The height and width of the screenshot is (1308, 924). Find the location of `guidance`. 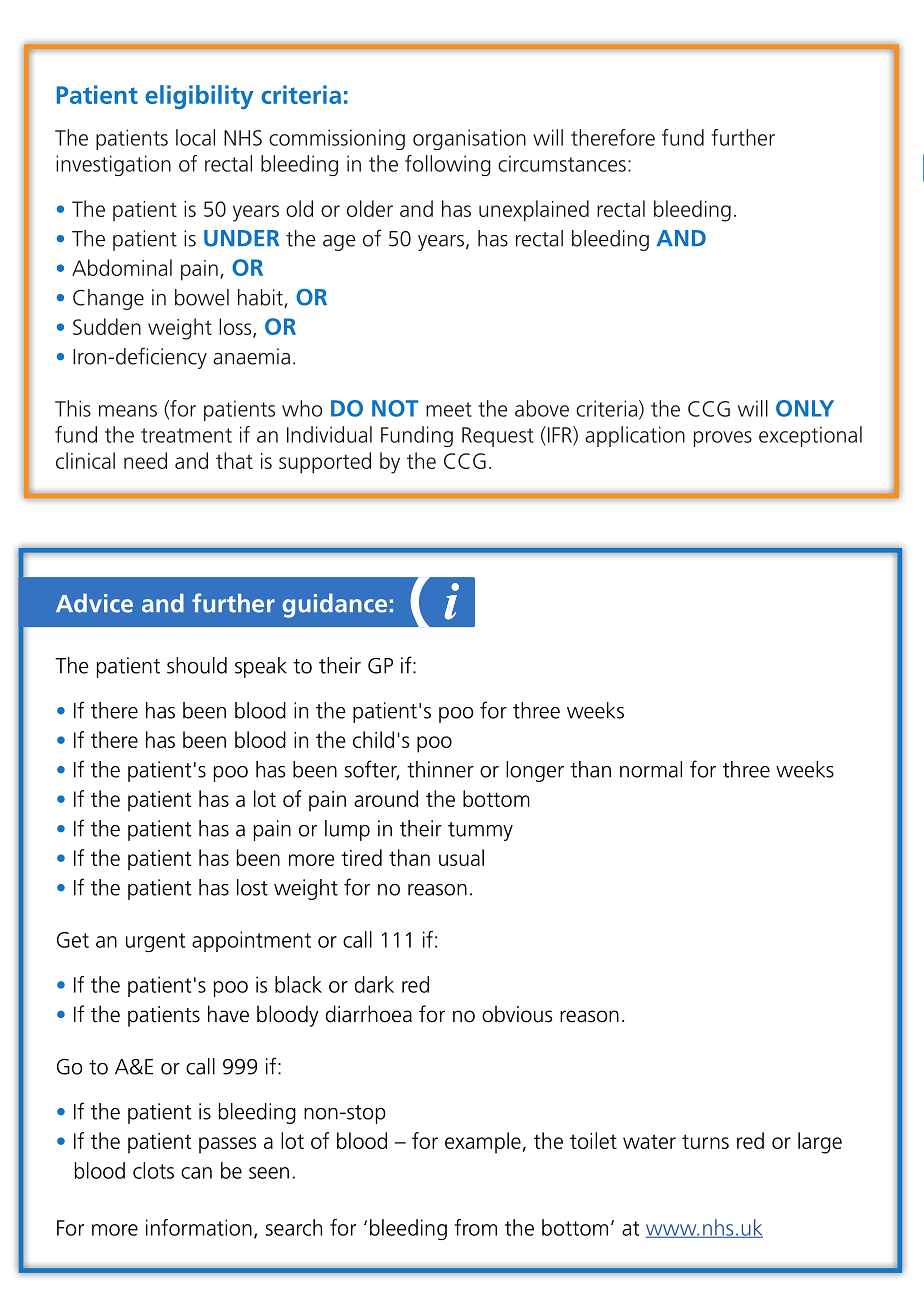

guidance is located at coordinates (335, 605).
